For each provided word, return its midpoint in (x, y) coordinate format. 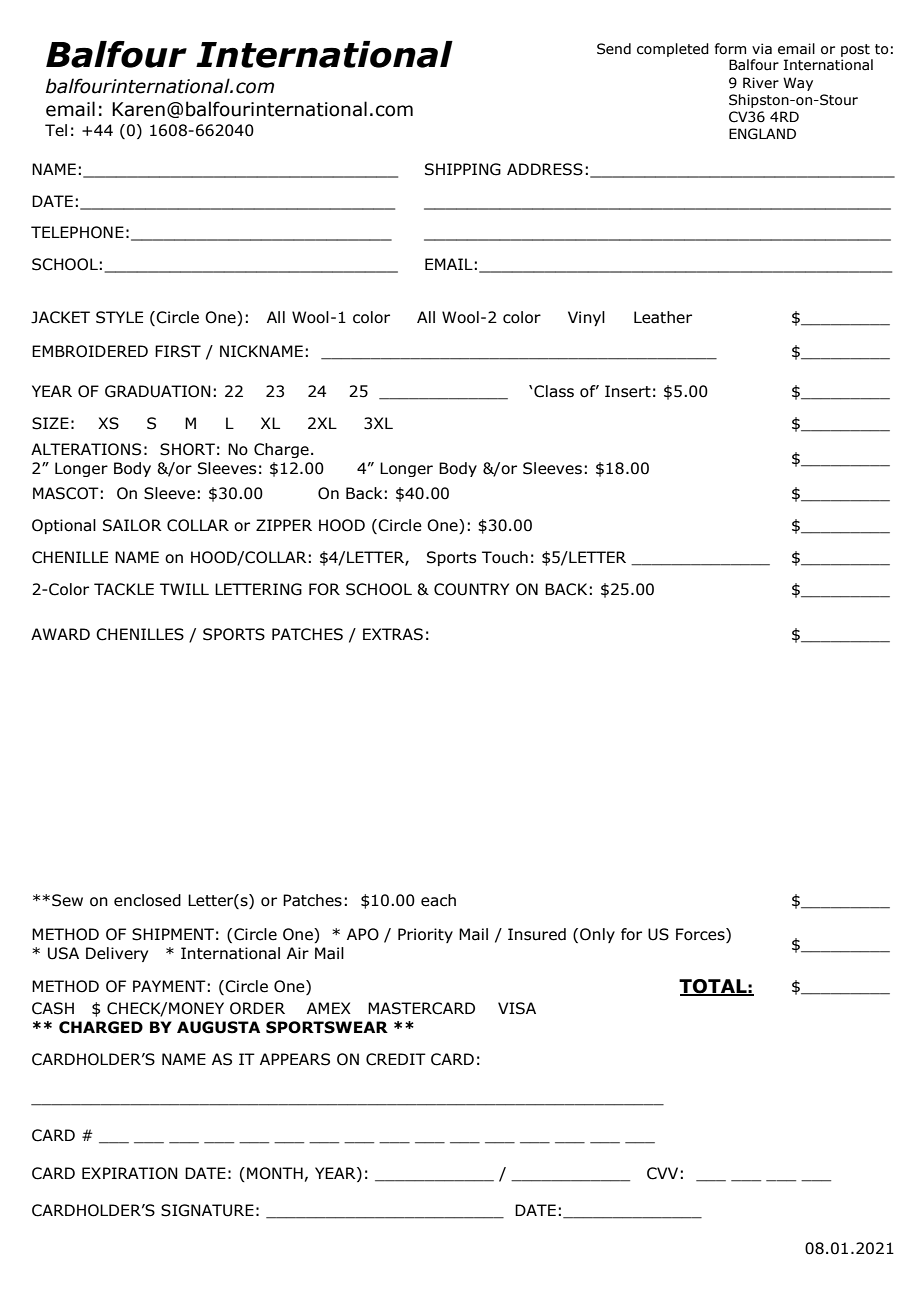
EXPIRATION (130, 1173)
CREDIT (396, 1059)
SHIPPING (463, 169)
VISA (517, 1008)
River (761, 83)
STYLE (119, 317)
